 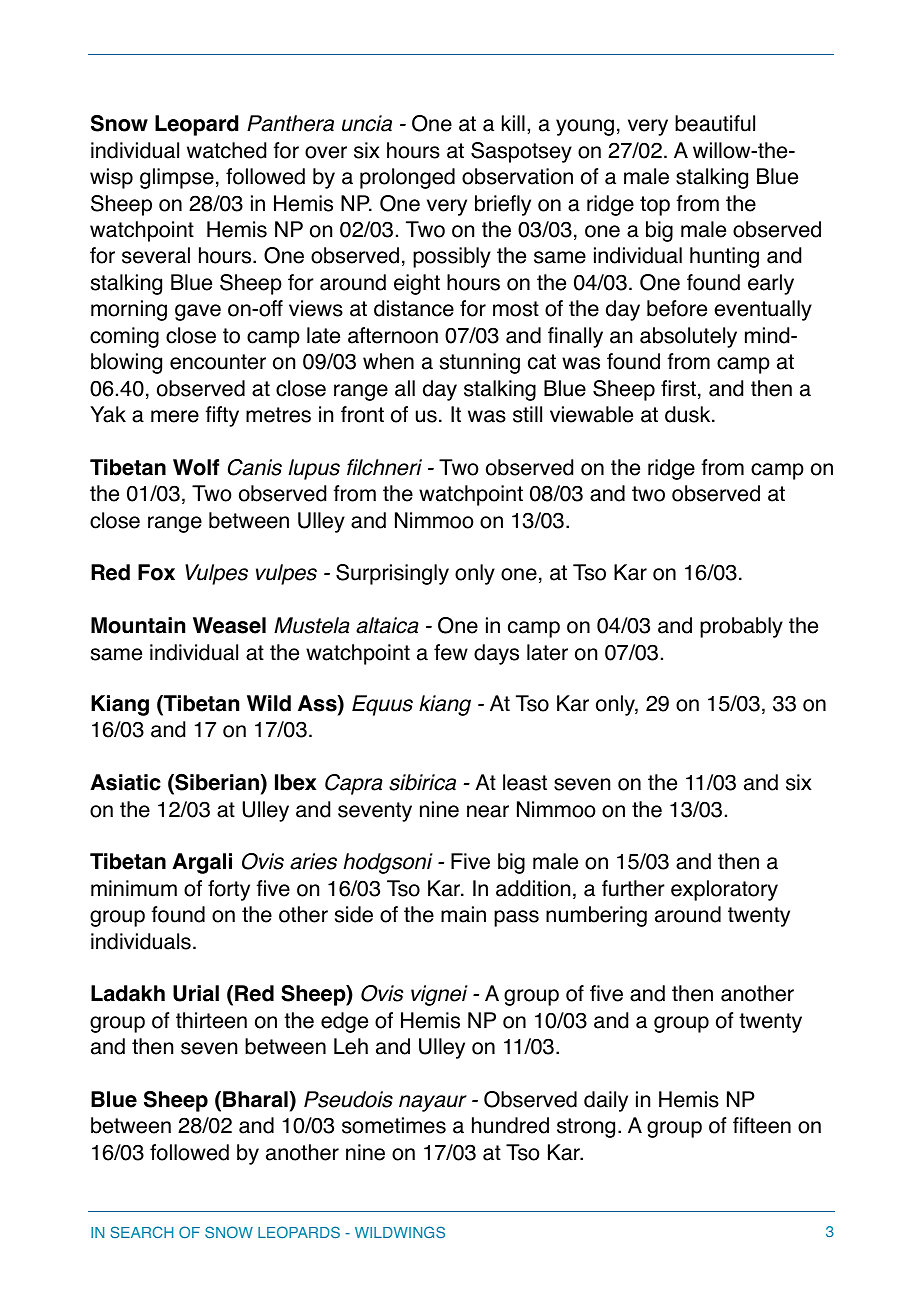 I want to click on beautiful, so click(x=715, y=123).
